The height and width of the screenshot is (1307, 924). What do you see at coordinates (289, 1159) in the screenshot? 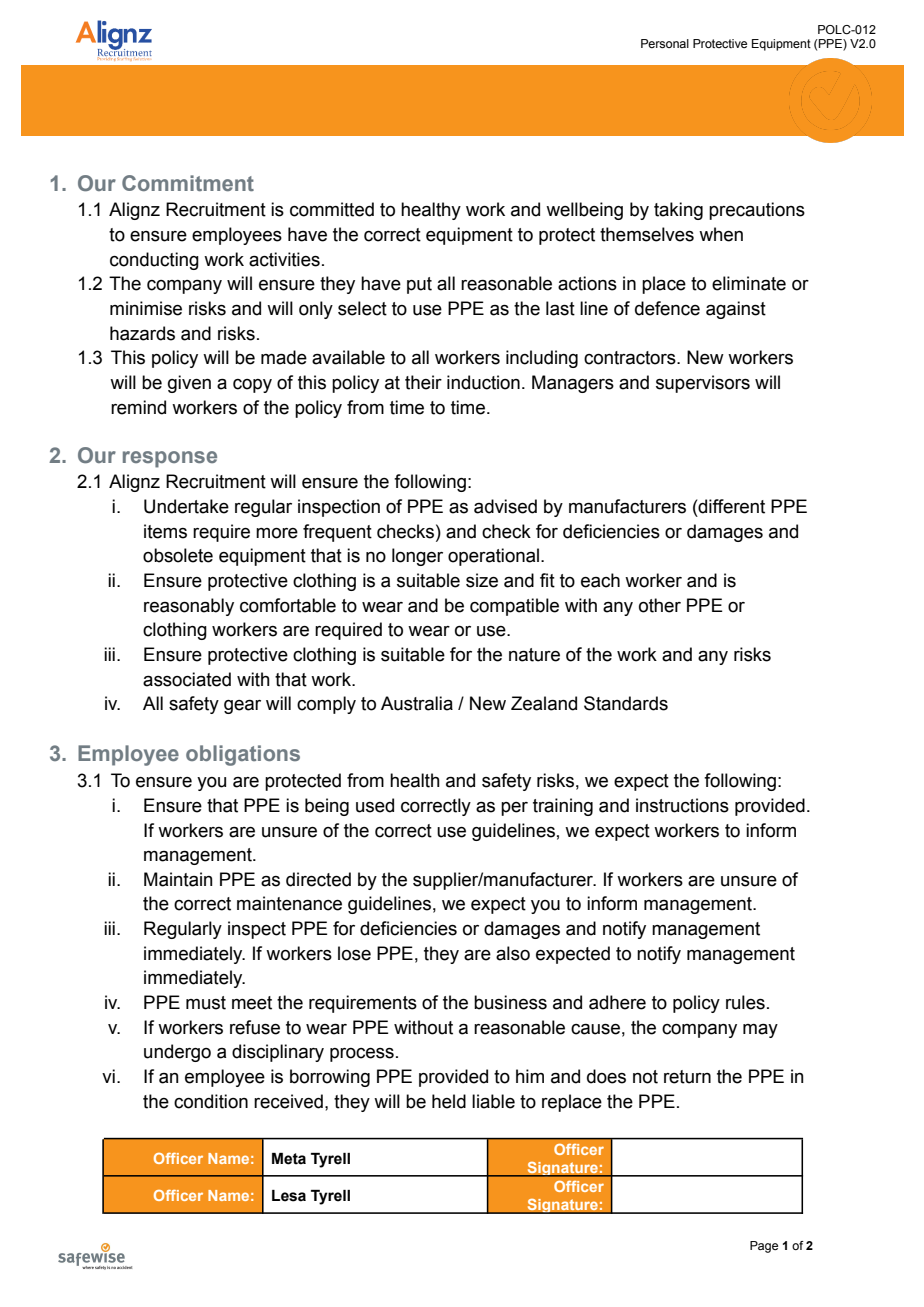
I see `Meta` at bounding box center [289, 1159].
